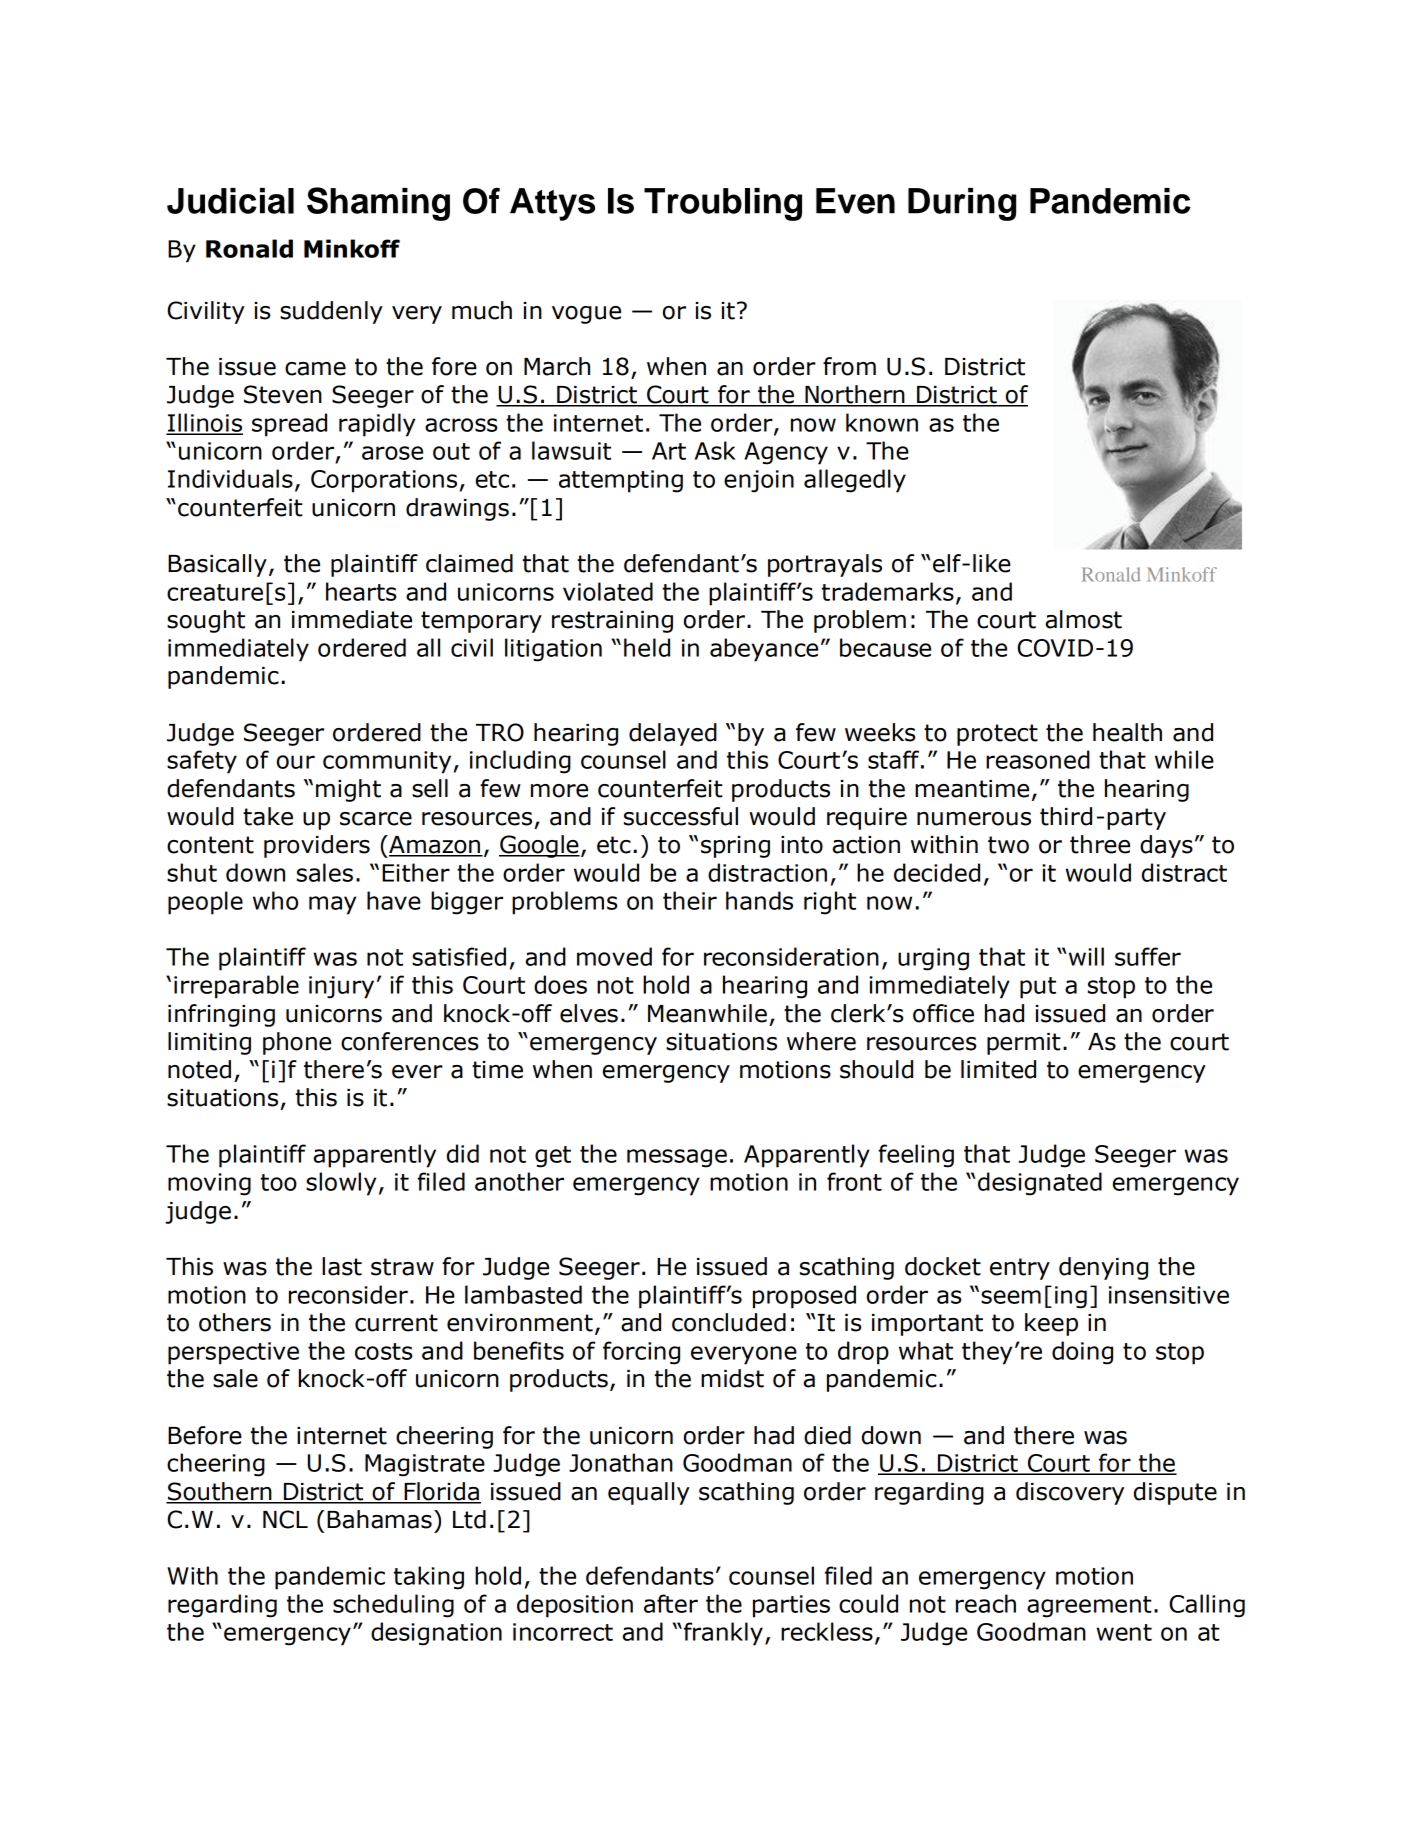 This image has height=1832, width=1415. What do you see at coordinates (1038, 759) in the image?
I see `reasoned` at bounding box center [1038, 759].
